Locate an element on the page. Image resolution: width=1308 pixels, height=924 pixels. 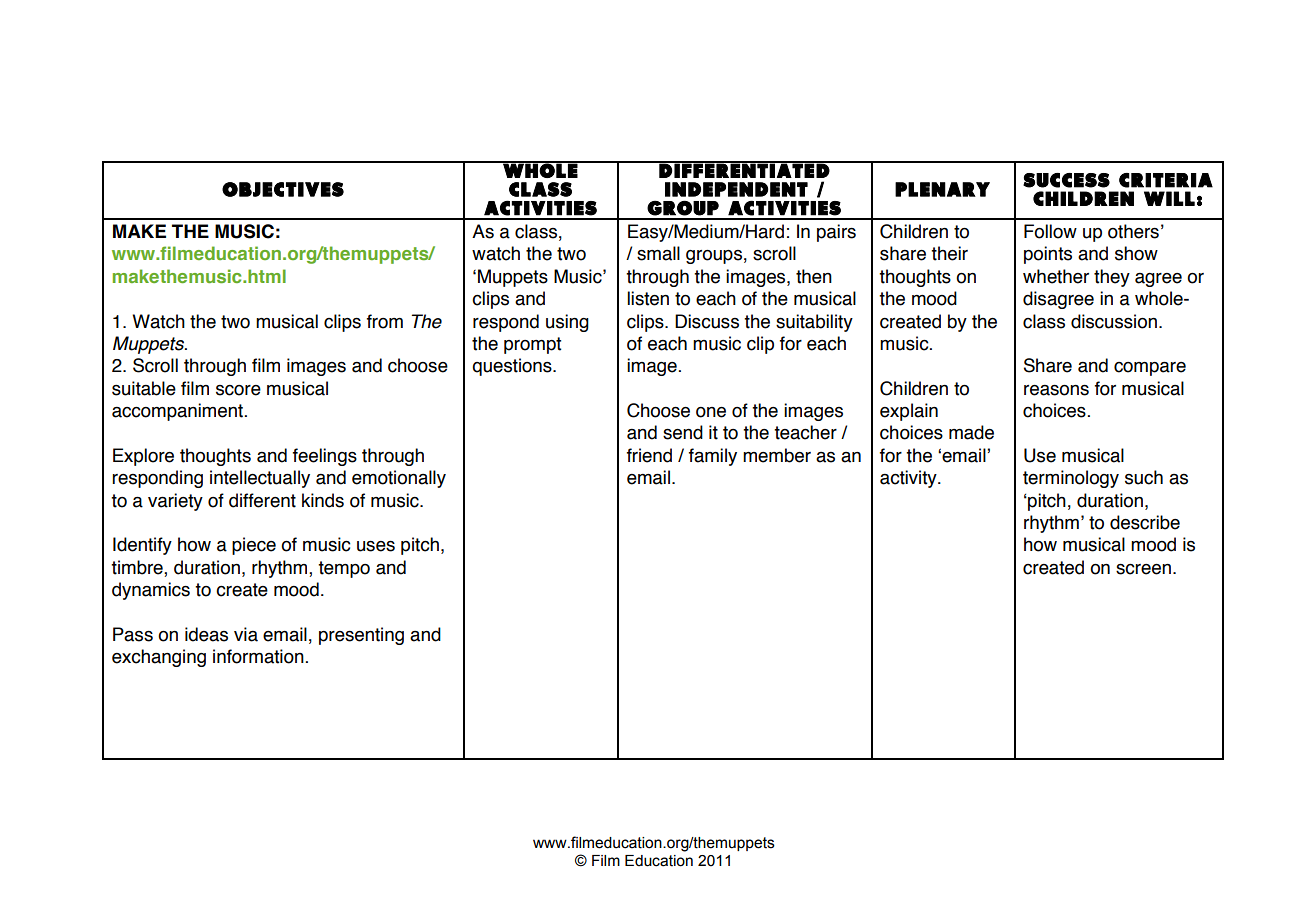
OBJECTIVES is located at coordinates (283, 189).
